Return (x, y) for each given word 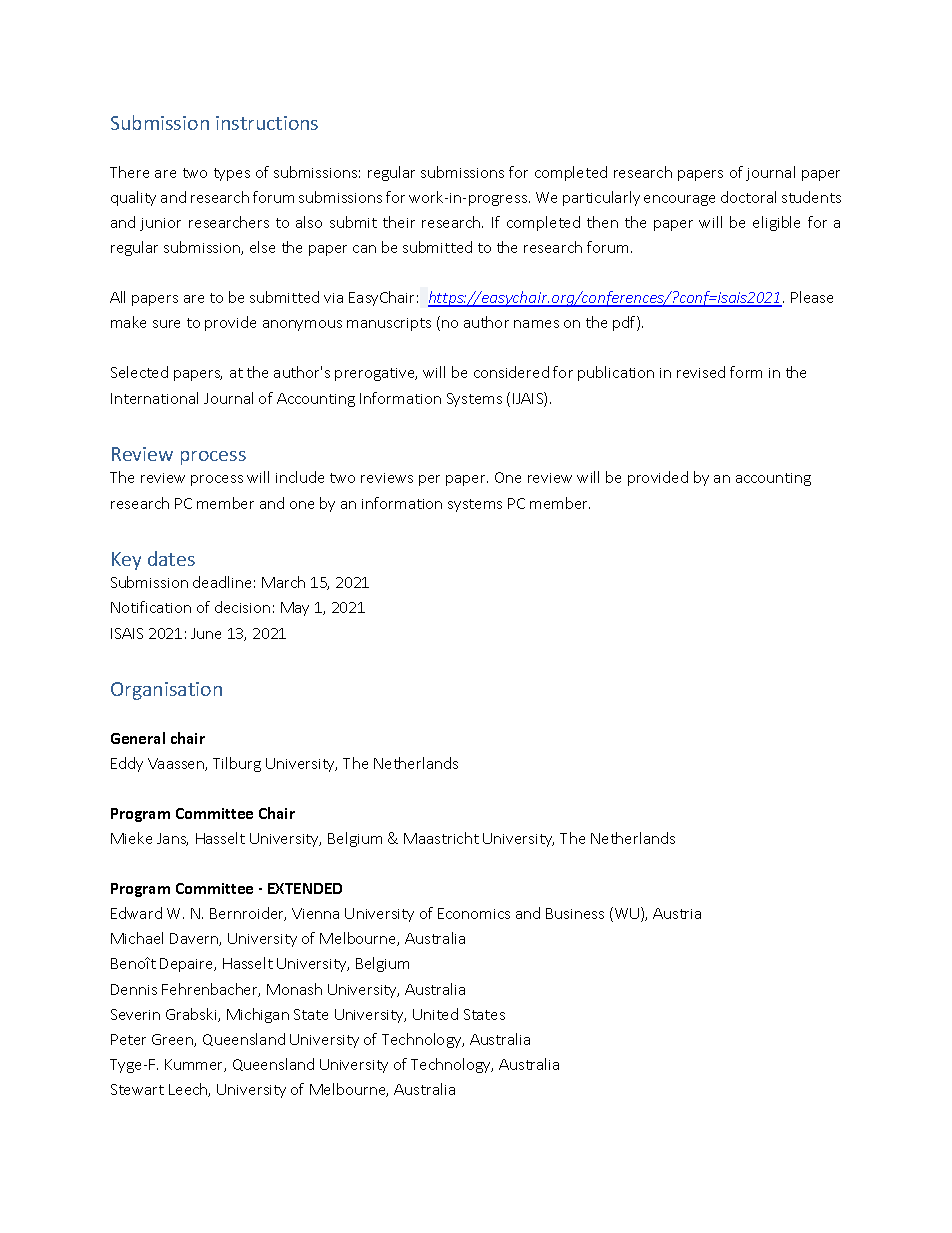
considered (511, 372)
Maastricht (441, 838)
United (435, 1014)
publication (616, 373)
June (206, 633)
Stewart (137, 1089)
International (154, 398)
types (232, 174)
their (399, 222)
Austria (677, 913)
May (295, 609)
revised (701, 372)
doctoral (748, 197)
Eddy (127, 764)
